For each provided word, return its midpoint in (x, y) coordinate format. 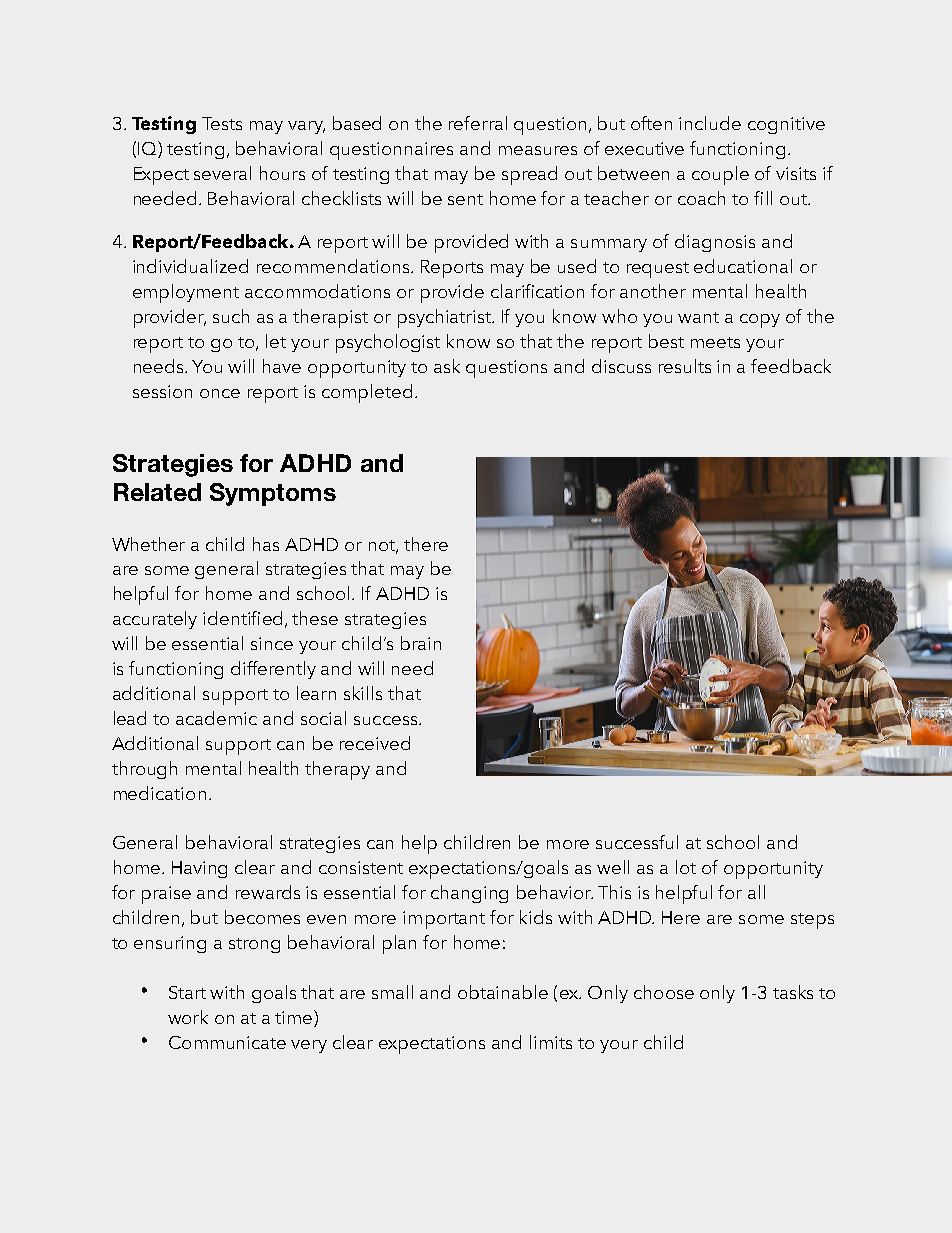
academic (216, 718)
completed (367, 393)
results (685, 366)
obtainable (503, 992)
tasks (793, 992)
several (222, 173)
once (220, 393)
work (188, 1017)
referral (478, 123)
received (375, 743)
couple (720, 175)
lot (686, 867)
